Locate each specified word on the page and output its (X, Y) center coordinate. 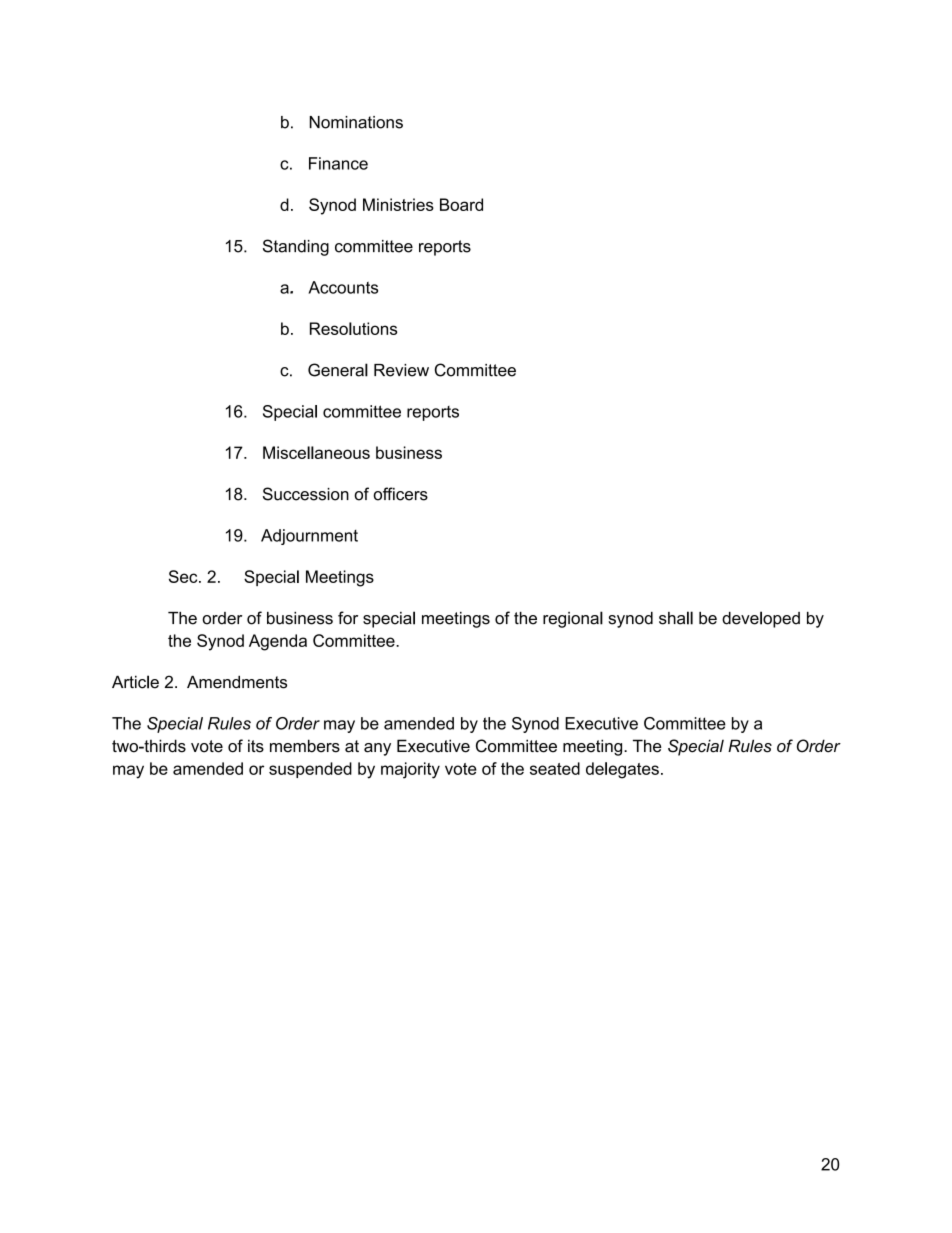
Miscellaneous (316, 452)
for (348, 618)
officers (400, 494)
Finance (338, 163)
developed (761, 619)
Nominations (356, 122)
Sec (184, 576)
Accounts (343, 287)
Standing (296, 247)
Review (401, 370)
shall (676, 618)
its (256, 746)
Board (461, 204)
